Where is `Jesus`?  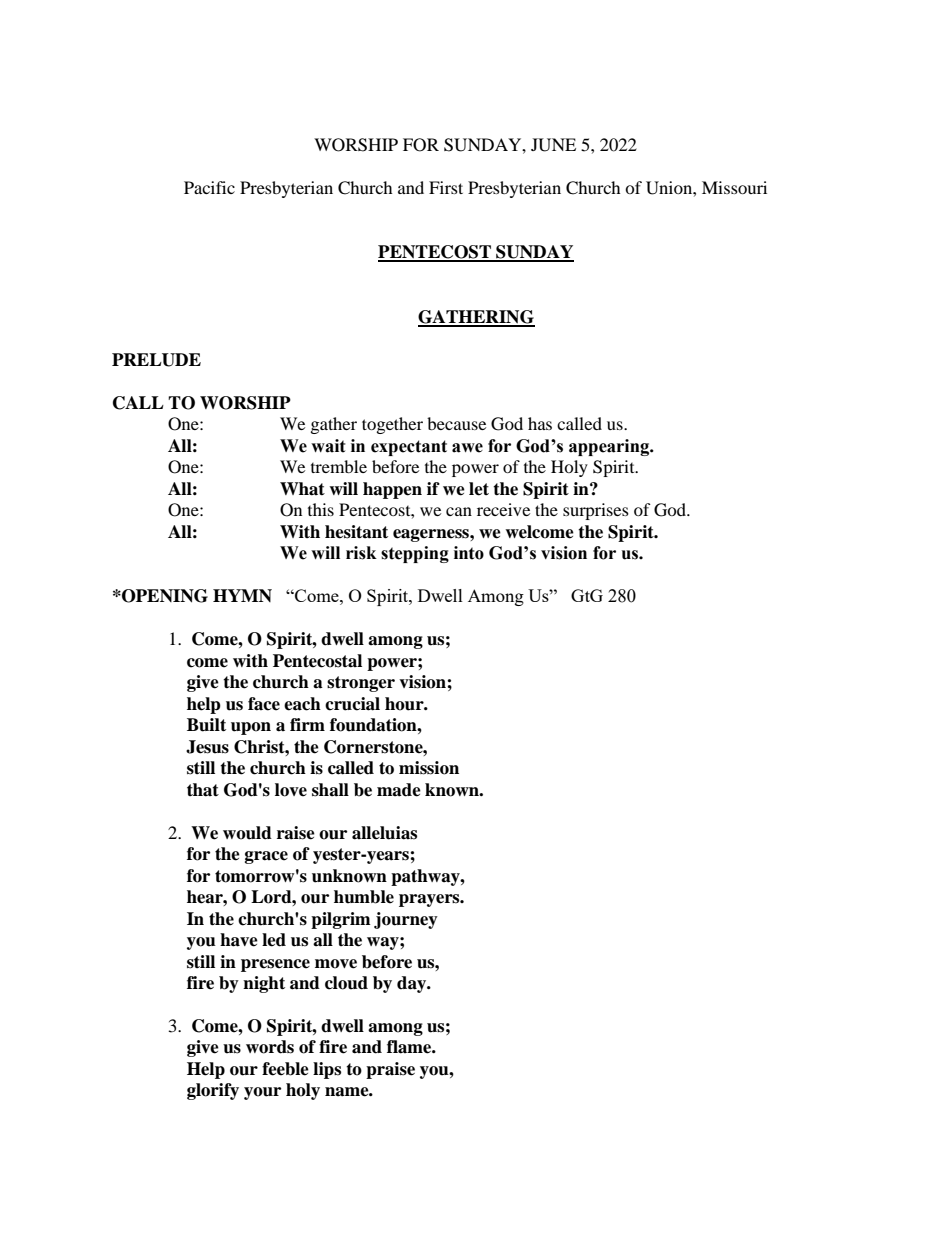 Jesus is located at coordinates (207, 747).
